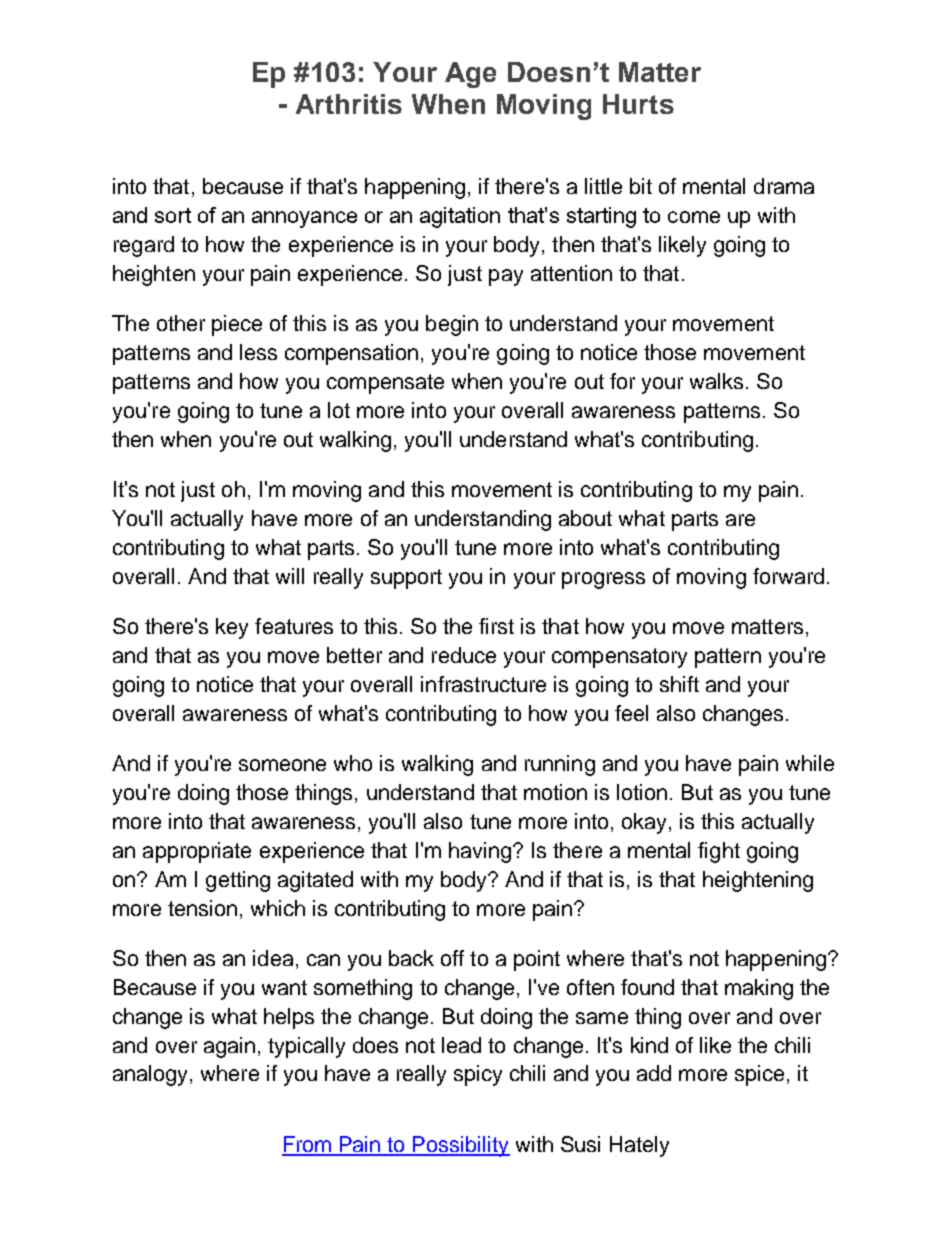 The image size is (952, 1233). I want to click on compensate, so click(385, 384).
